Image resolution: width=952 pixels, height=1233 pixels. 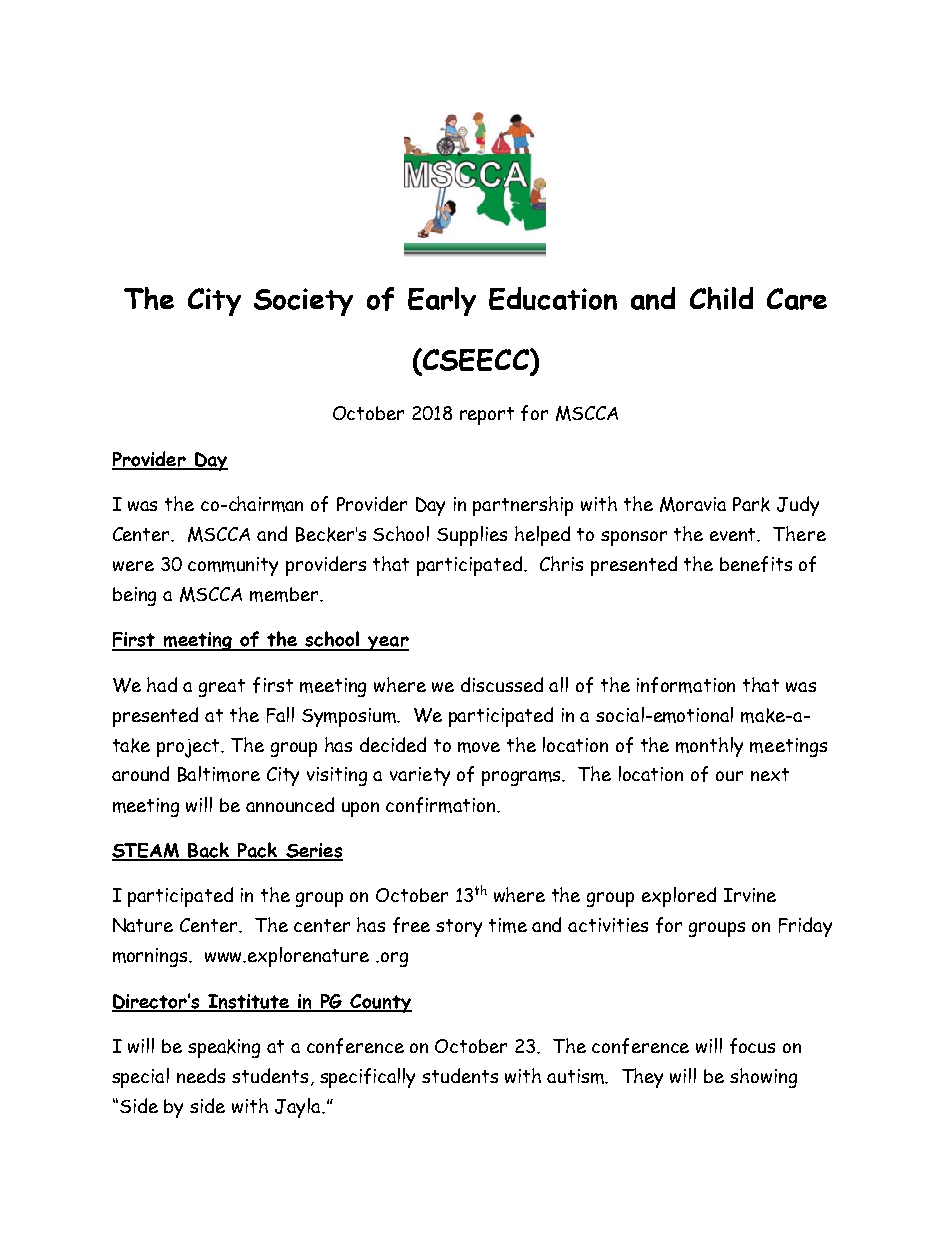 I want to click on Society, so click(x=303, y=302).
